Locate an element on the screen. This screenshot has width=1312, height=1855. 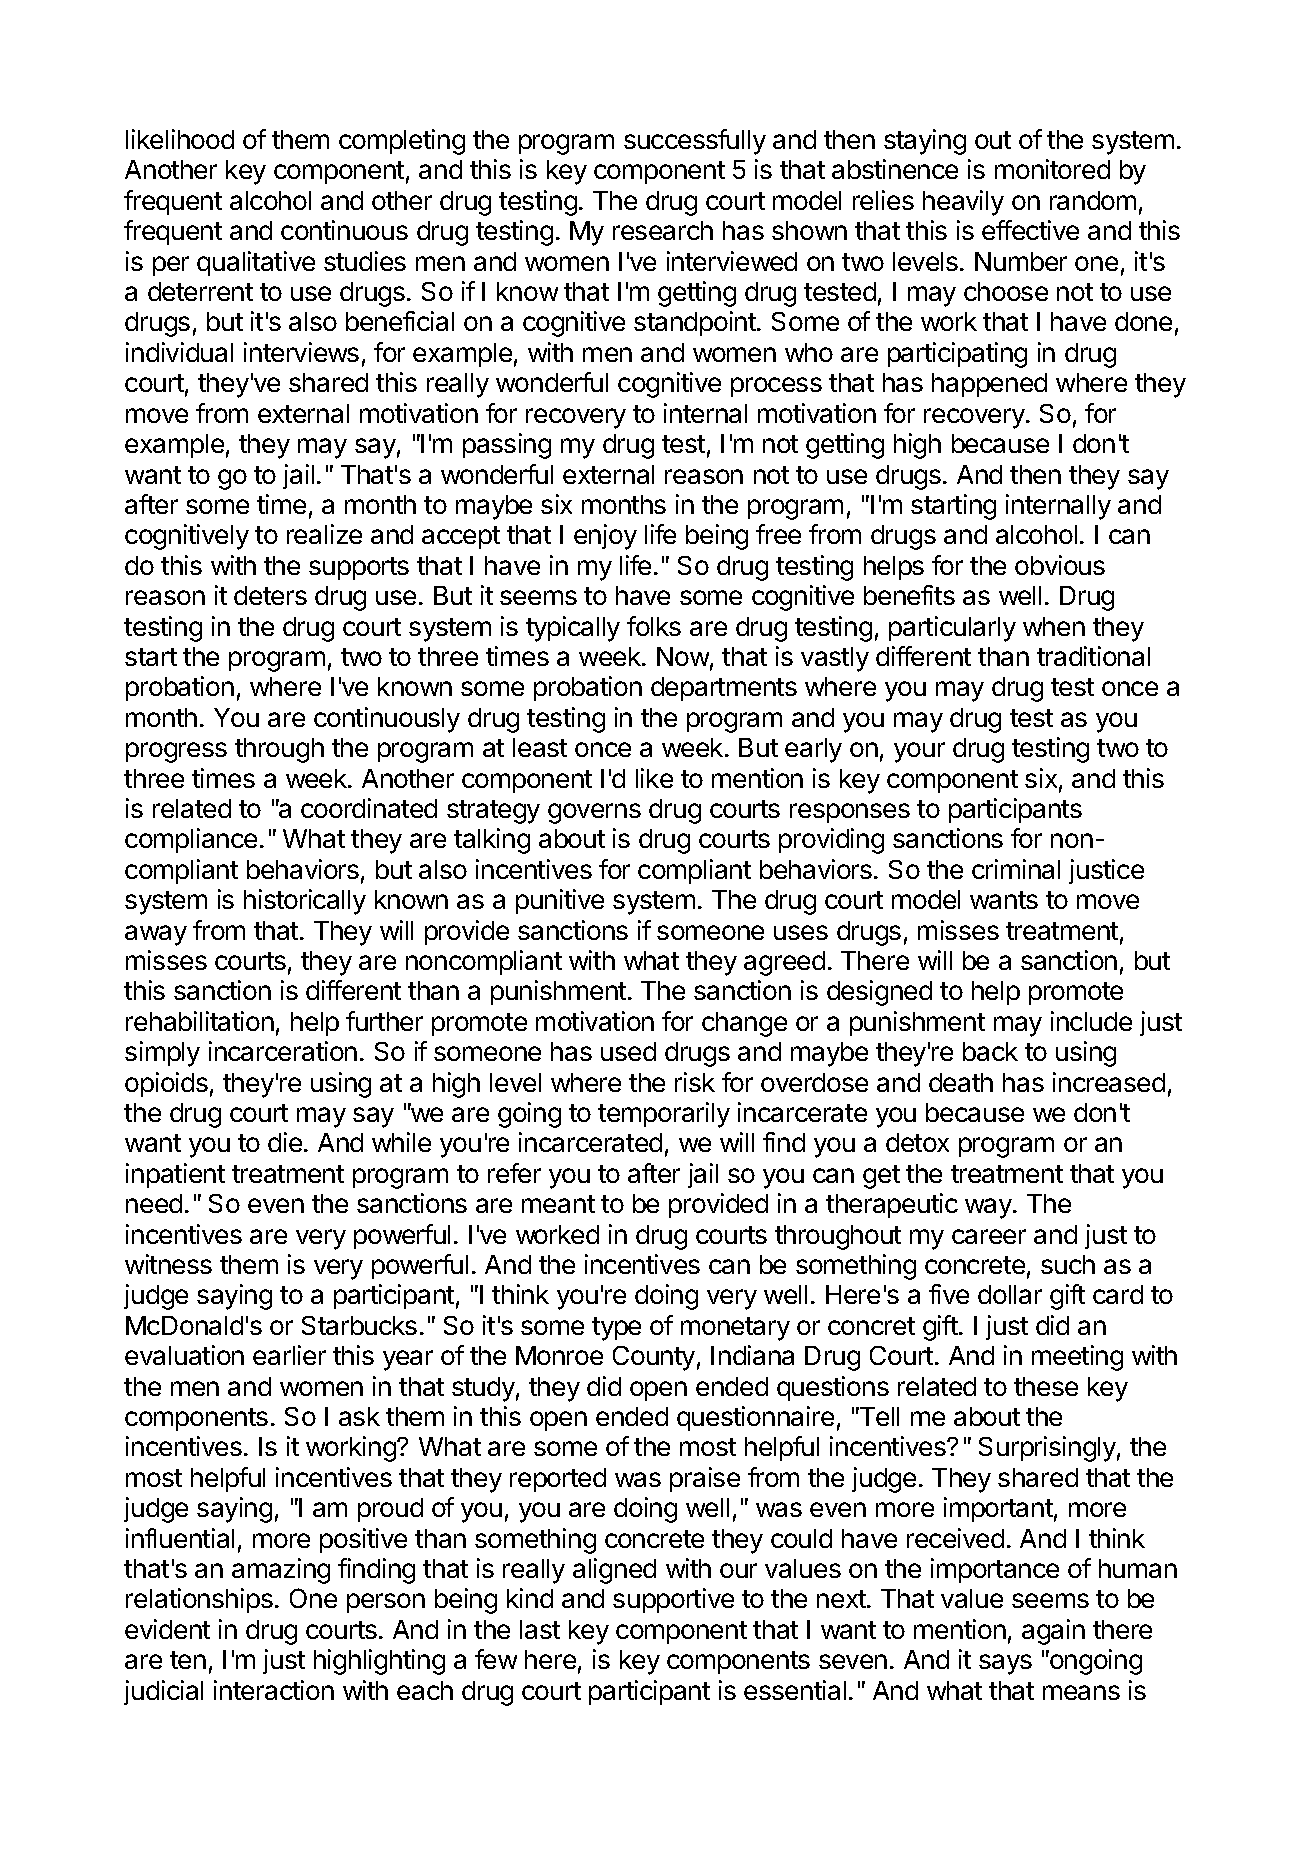
earlier is located at coordinates (289, 1355).
